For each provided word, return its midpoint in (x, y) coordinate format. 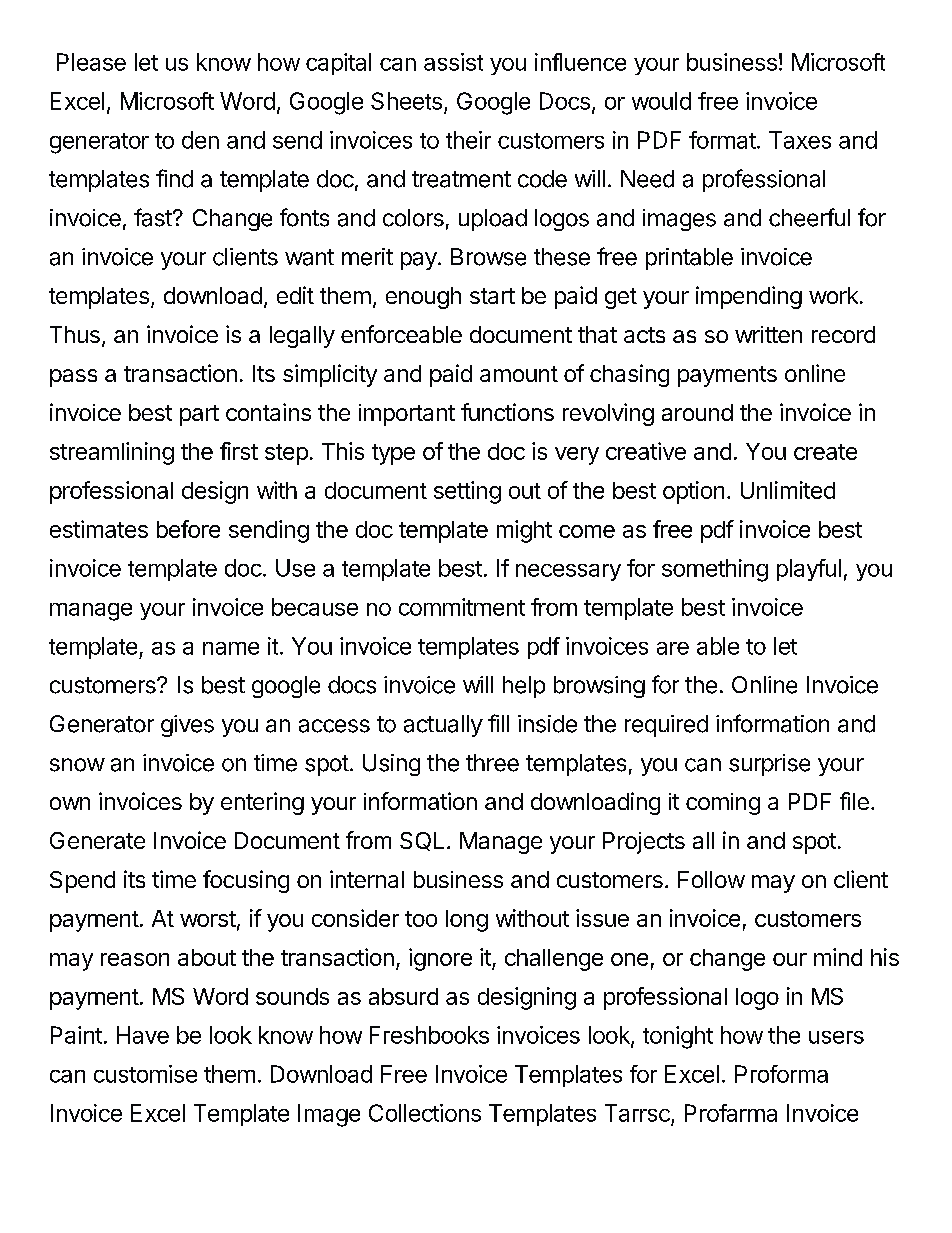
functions (507, 412)
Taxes (800, 140)
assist (453, 62)
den (200, 140)
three (492, 763)
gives (187, 726)
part (199, 415)
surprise (769, 765)
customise (145, 1074)
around (697, 412)
